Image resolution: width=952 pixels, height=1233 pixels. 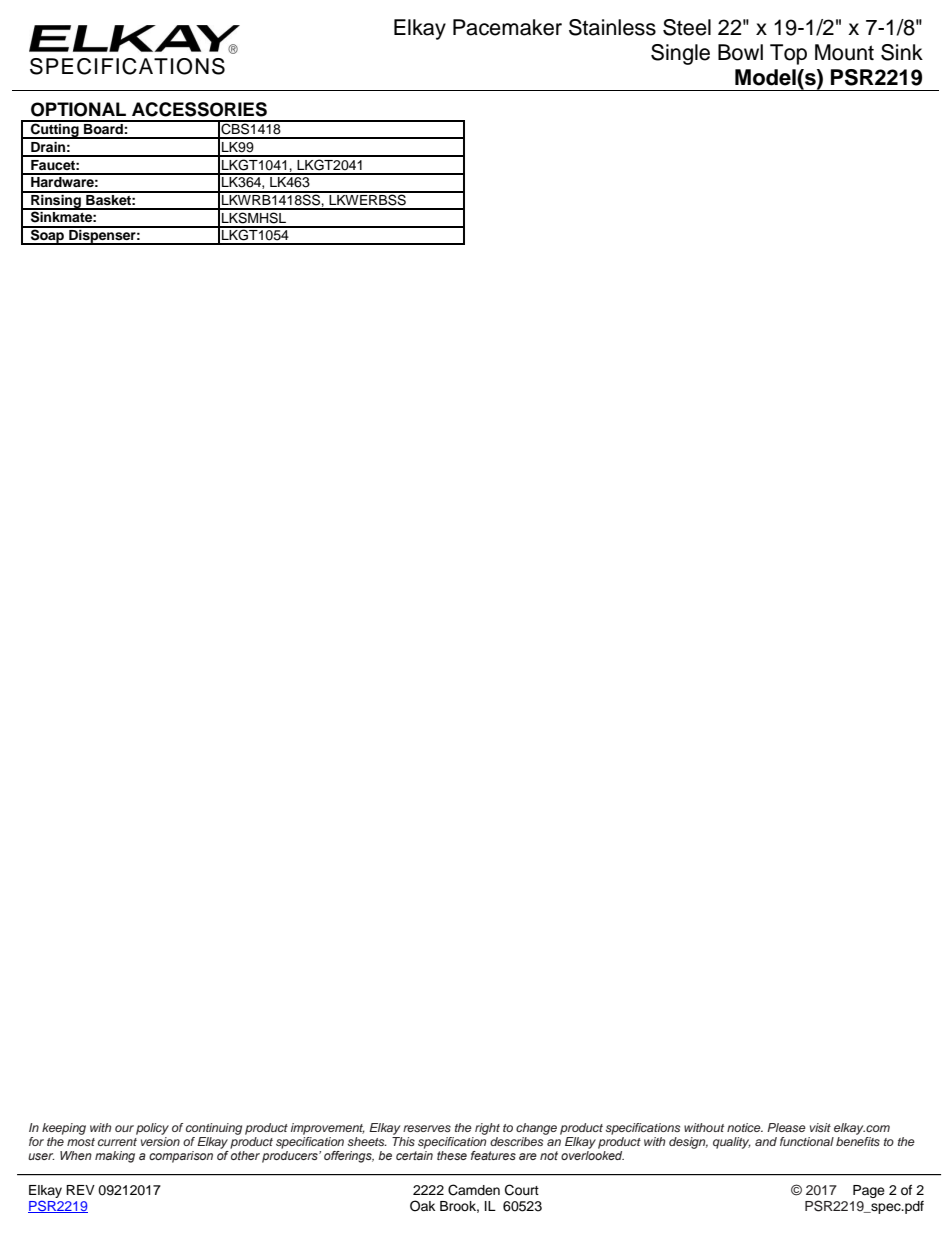 I want to click on ACCESSORIES, so click(x=199, y=109).
